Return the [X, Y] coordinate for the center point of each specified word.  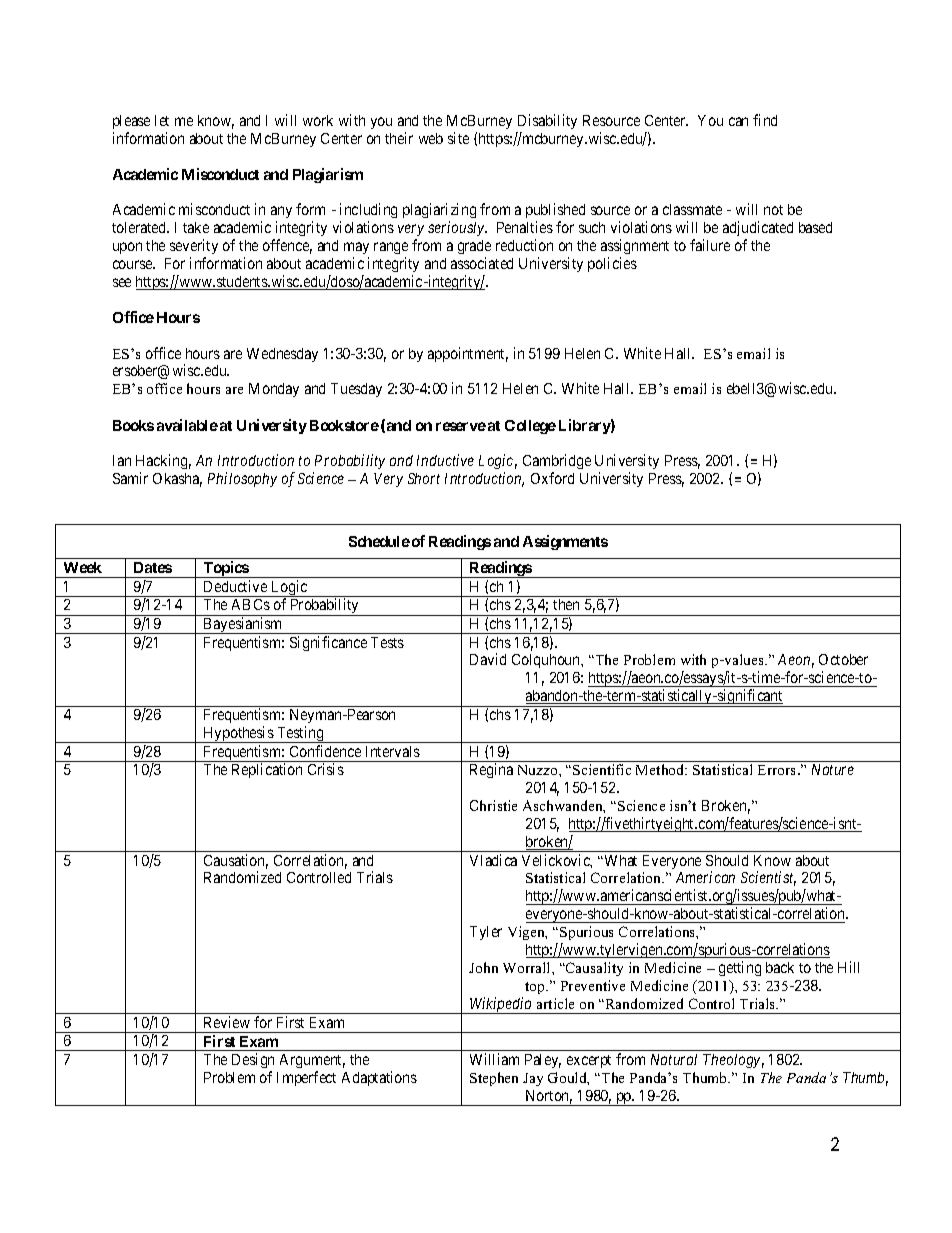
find [765, 120]
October [843, 659]
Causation [236, 861]
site [458, 138]
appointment [468, 354]
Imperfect [306, 1078]
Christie [493, 805]
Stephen [494, 1079]
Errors [778, 770]
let [162, 120]
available [187, 425]
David [488, 659]
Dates [153, 567]
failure [710, 245]
